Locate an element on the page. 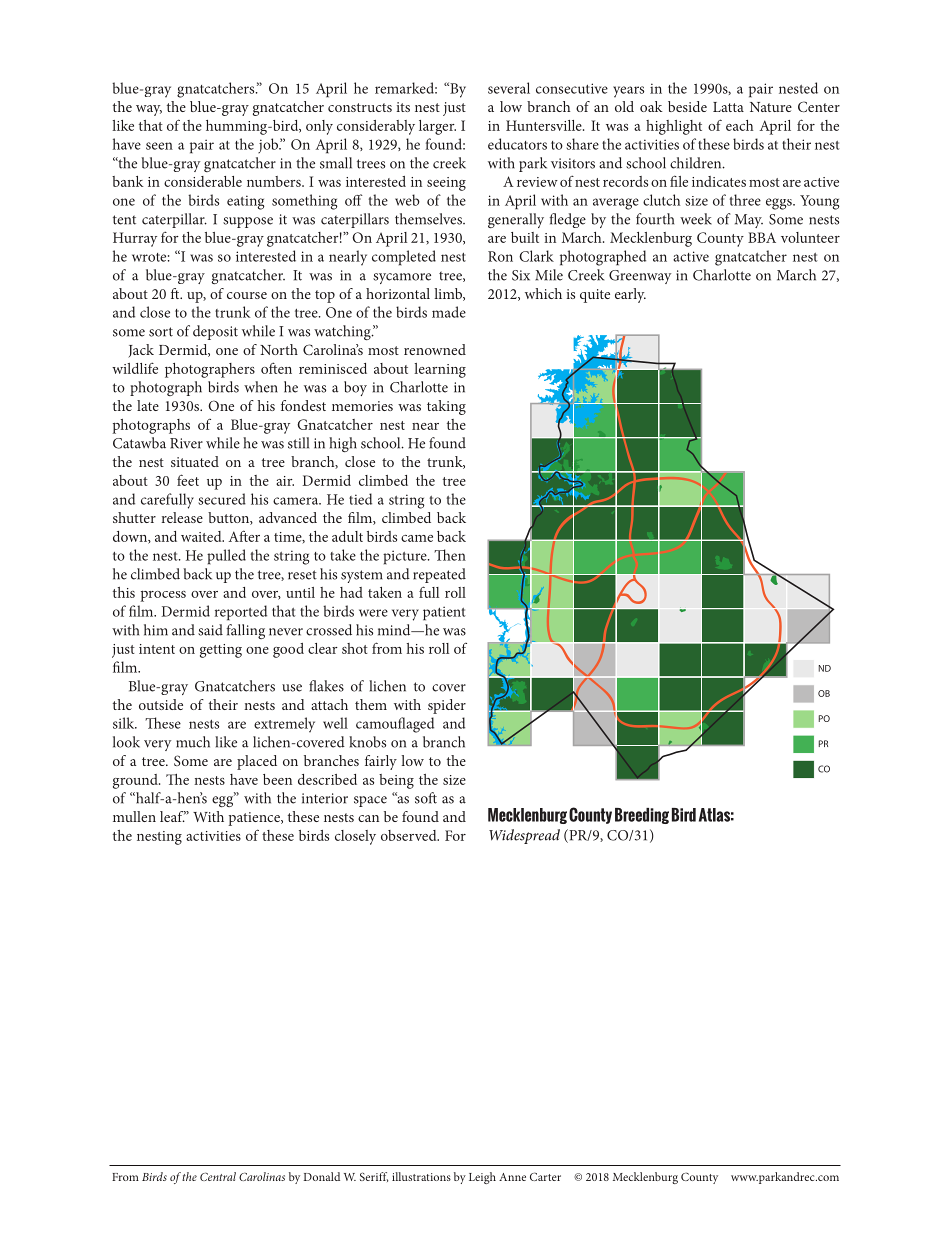  Breeding is located at coordinates (642, 816).
